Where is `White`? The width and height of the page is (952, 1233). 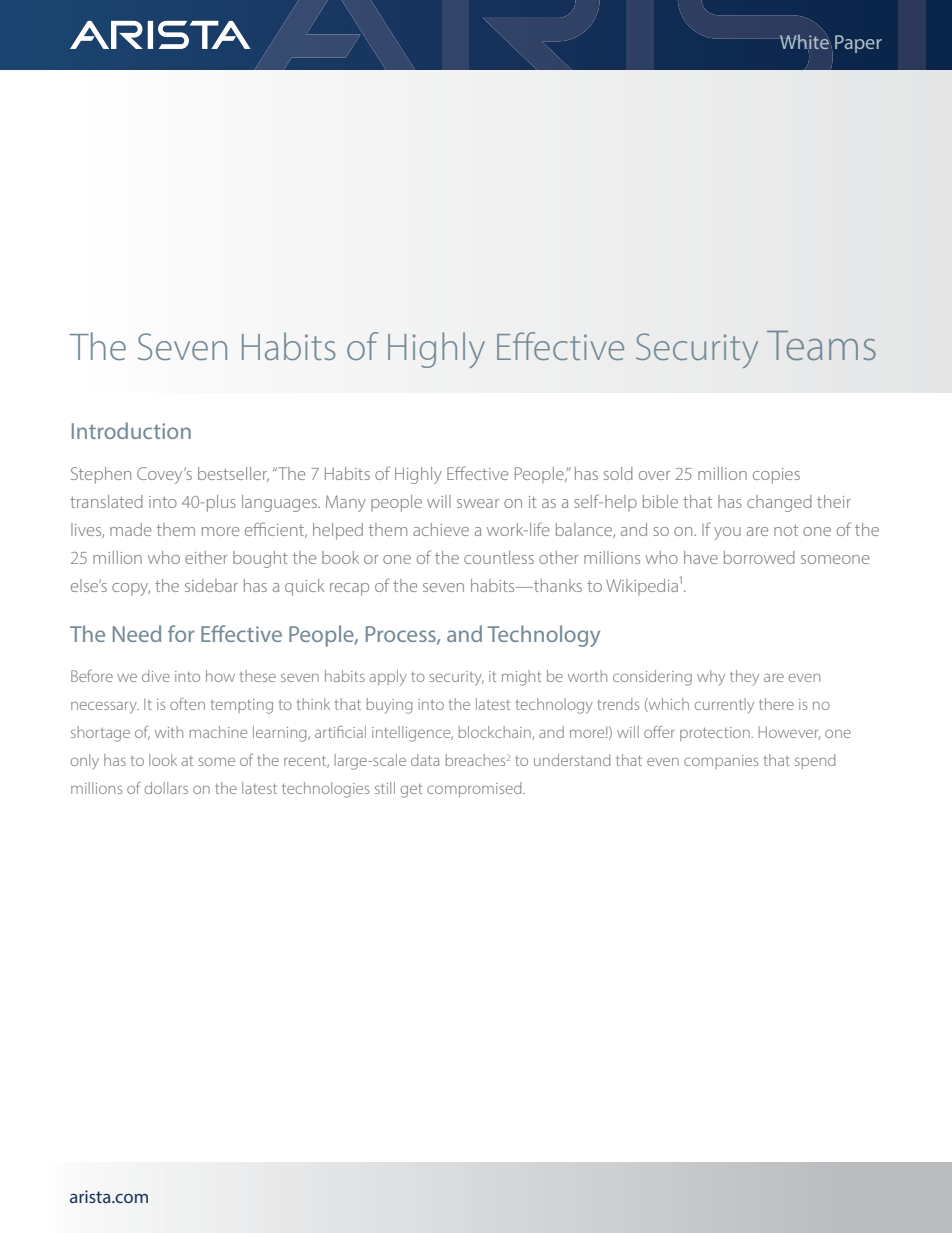
White is located at coordinates (804, 42).
